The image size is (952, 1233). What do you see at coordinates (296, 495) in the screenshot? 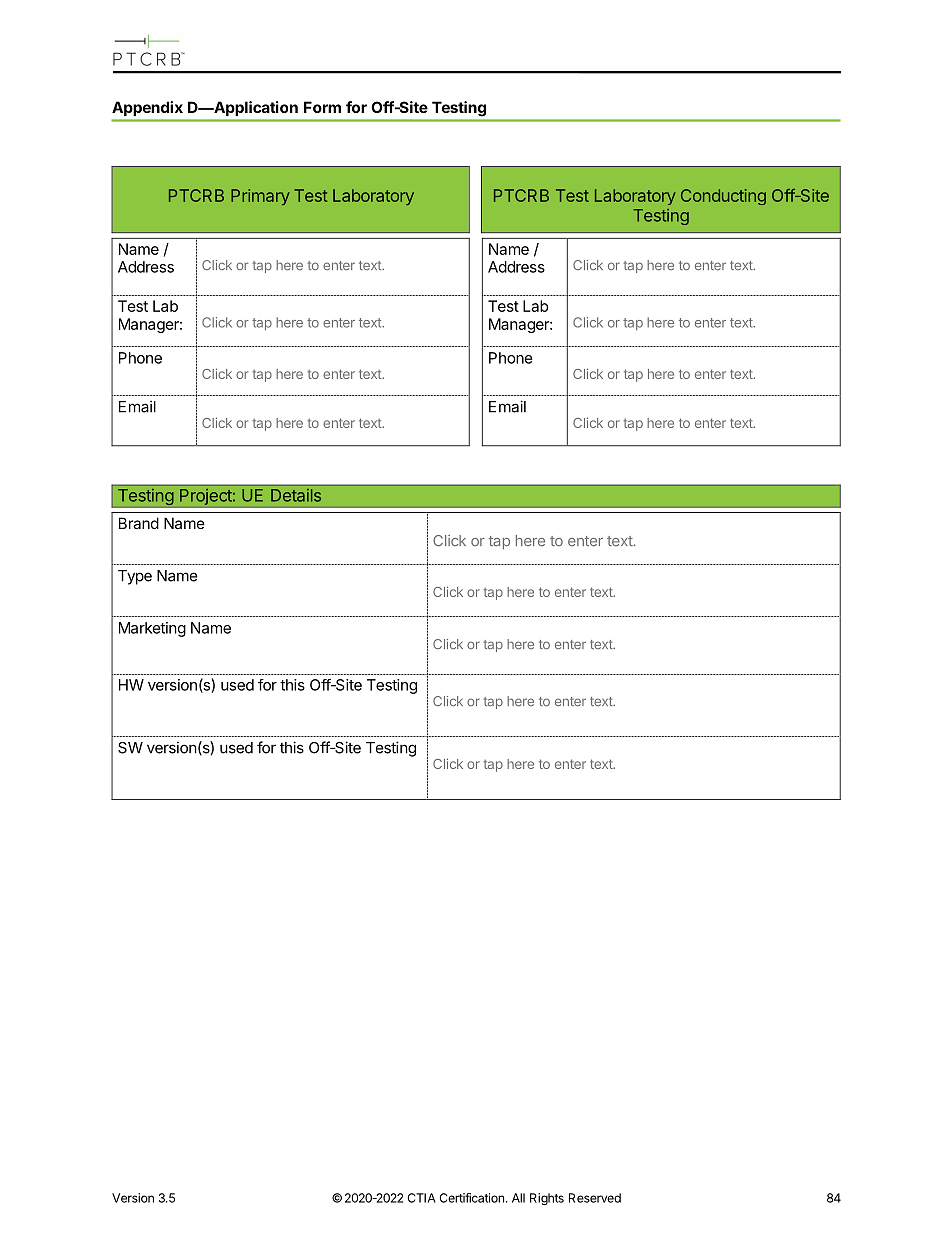
I see `Details` at bounding box center [296, 495].
